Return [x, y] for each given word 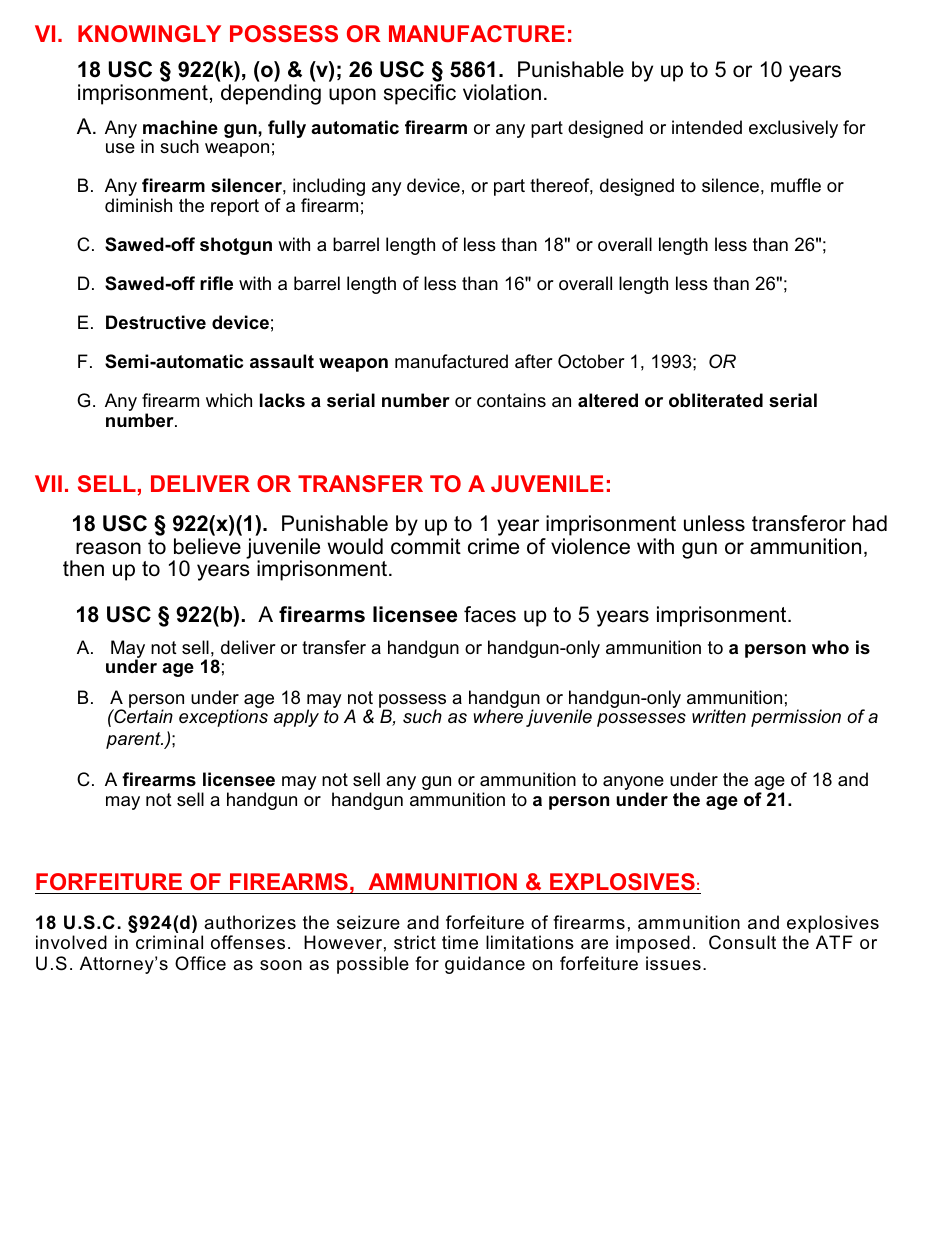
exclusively [793, 129]
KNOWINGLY [149, 33]
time [460, 942]
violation [502, 92]
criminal [169, 942]
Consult [742, 942]
